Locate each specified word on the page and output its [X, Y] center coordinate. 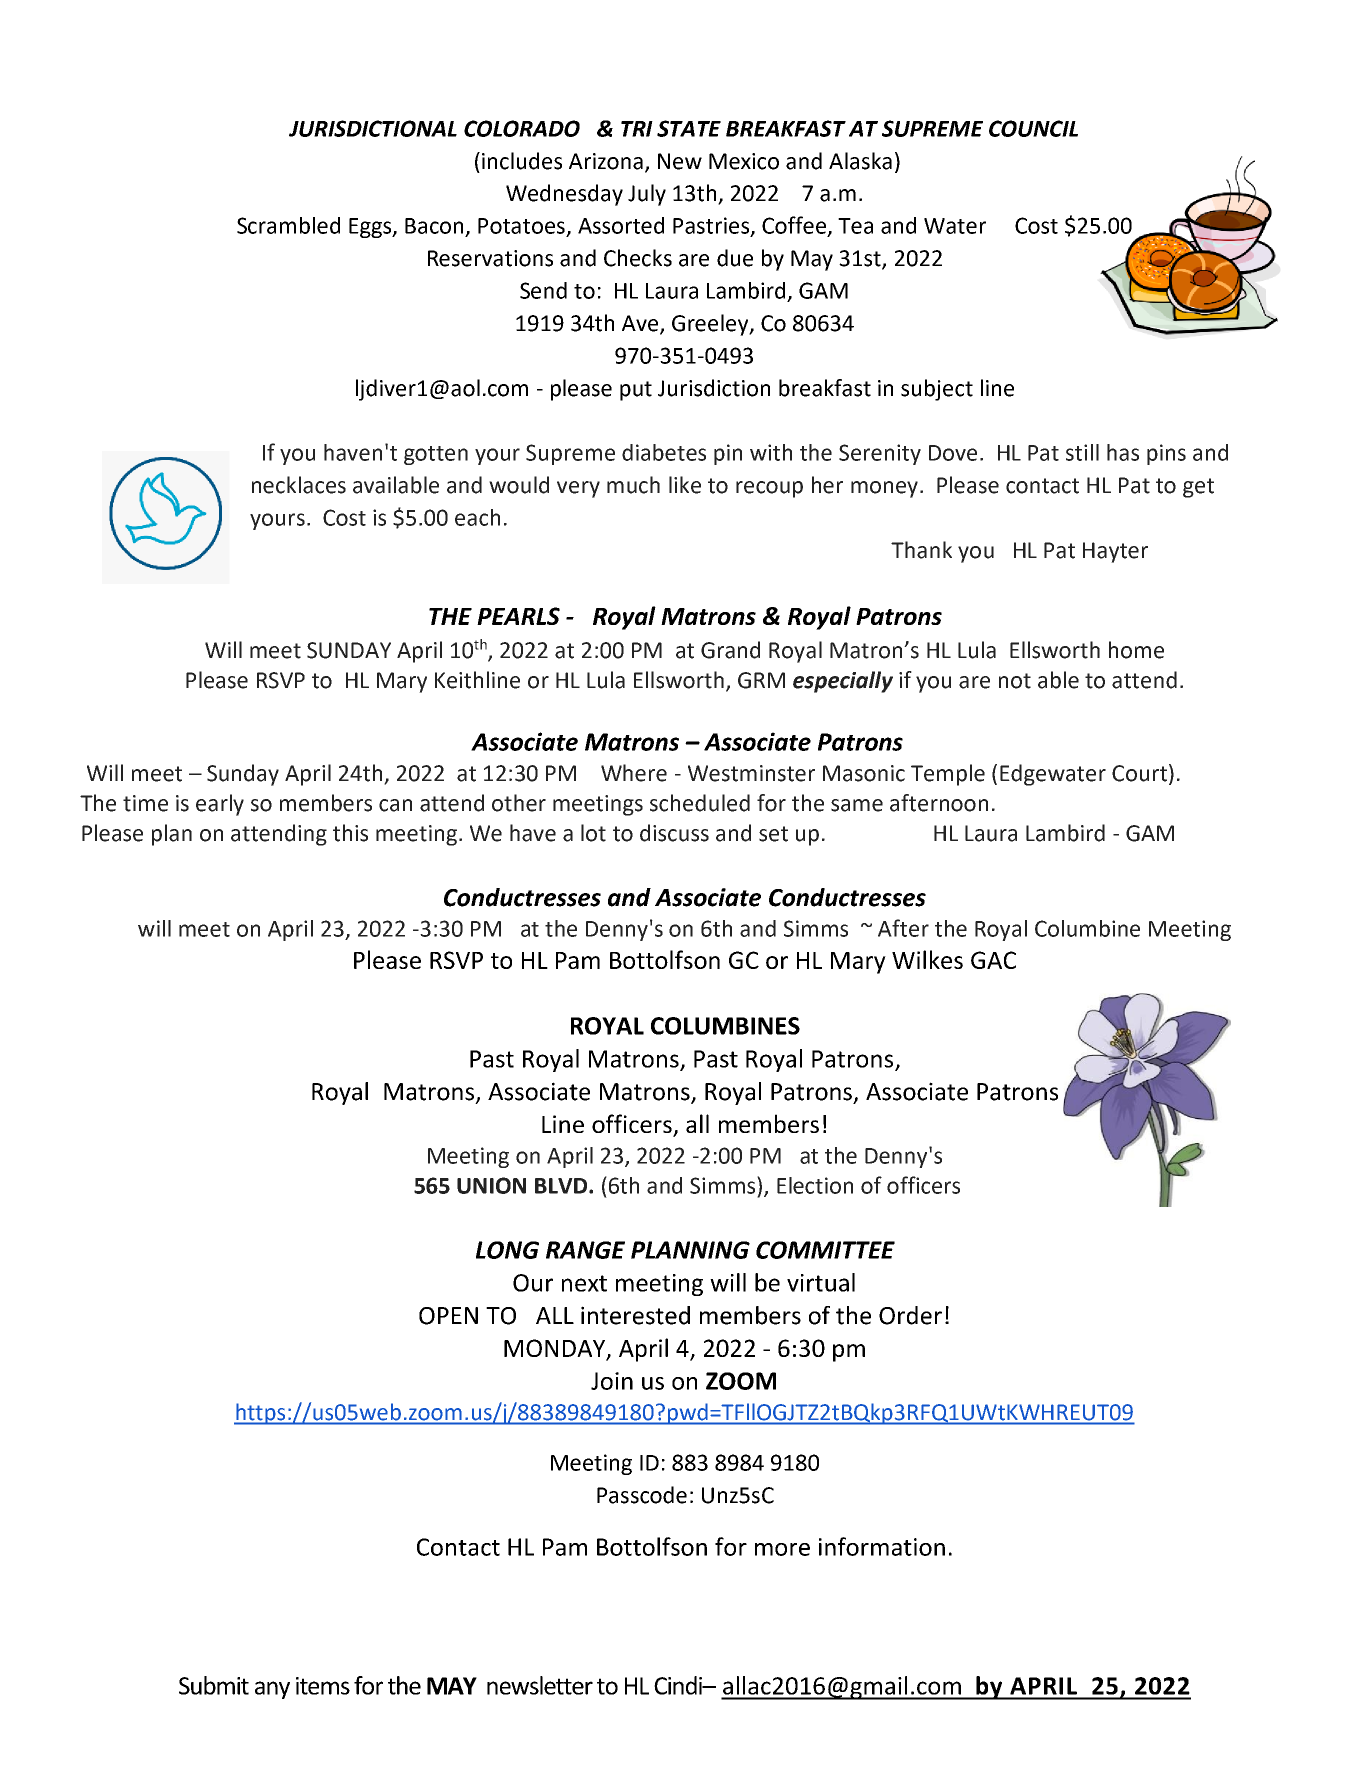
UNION [491, 1185]
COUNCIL [1033, 128]
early [220, 805]
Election [815, 1185]
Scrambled [288, 225]
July [647, 195]
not [1015, 681]
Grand [730, 650]
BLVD [562, 1186]
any [272, 1690]
